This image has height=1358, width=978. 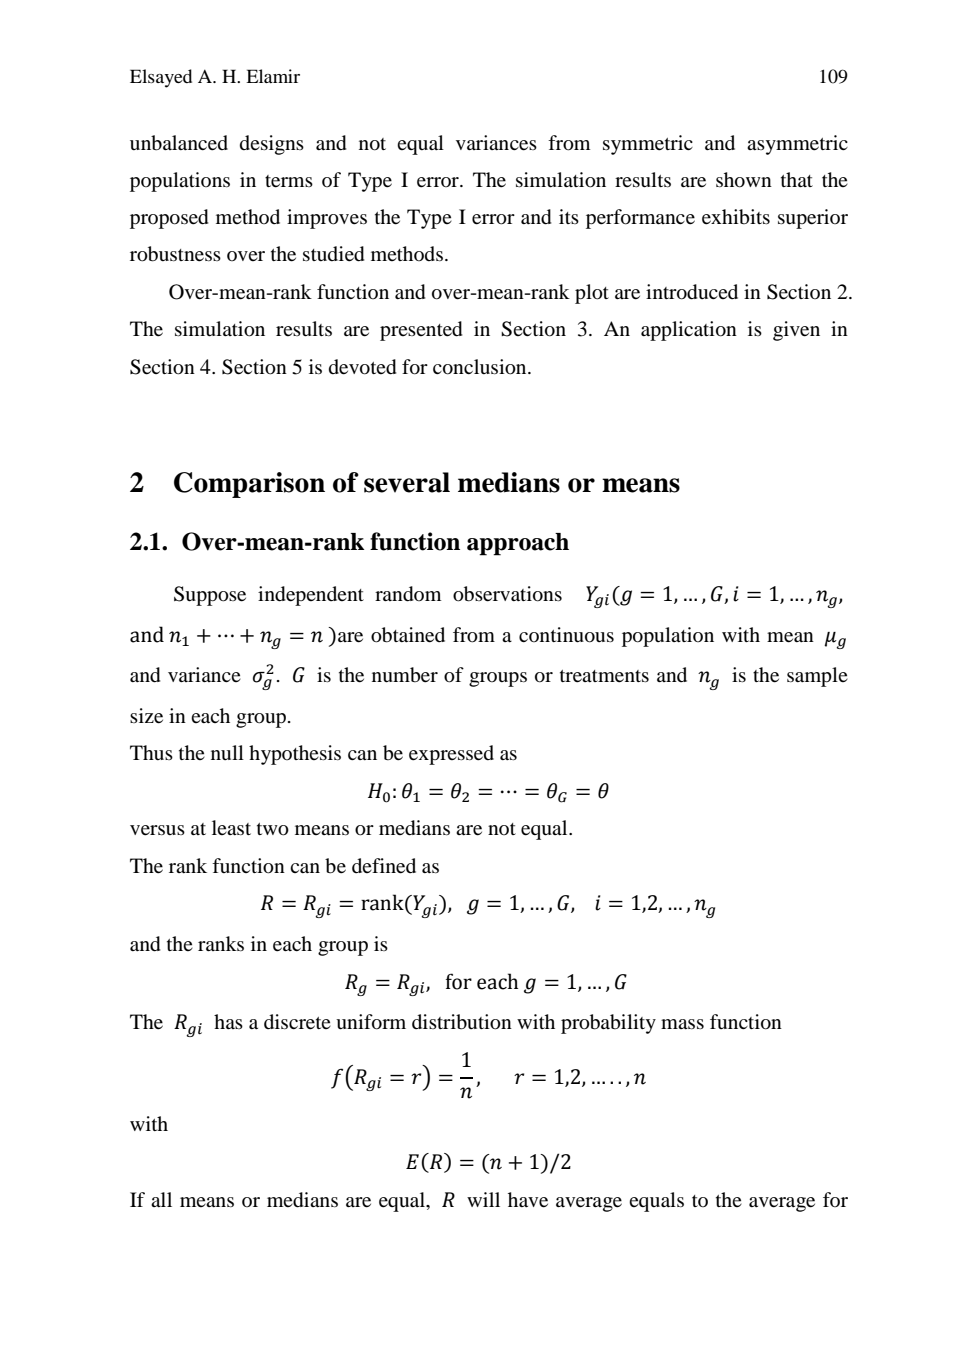 I want to click on Comparison, so click(x=249, y=485).
